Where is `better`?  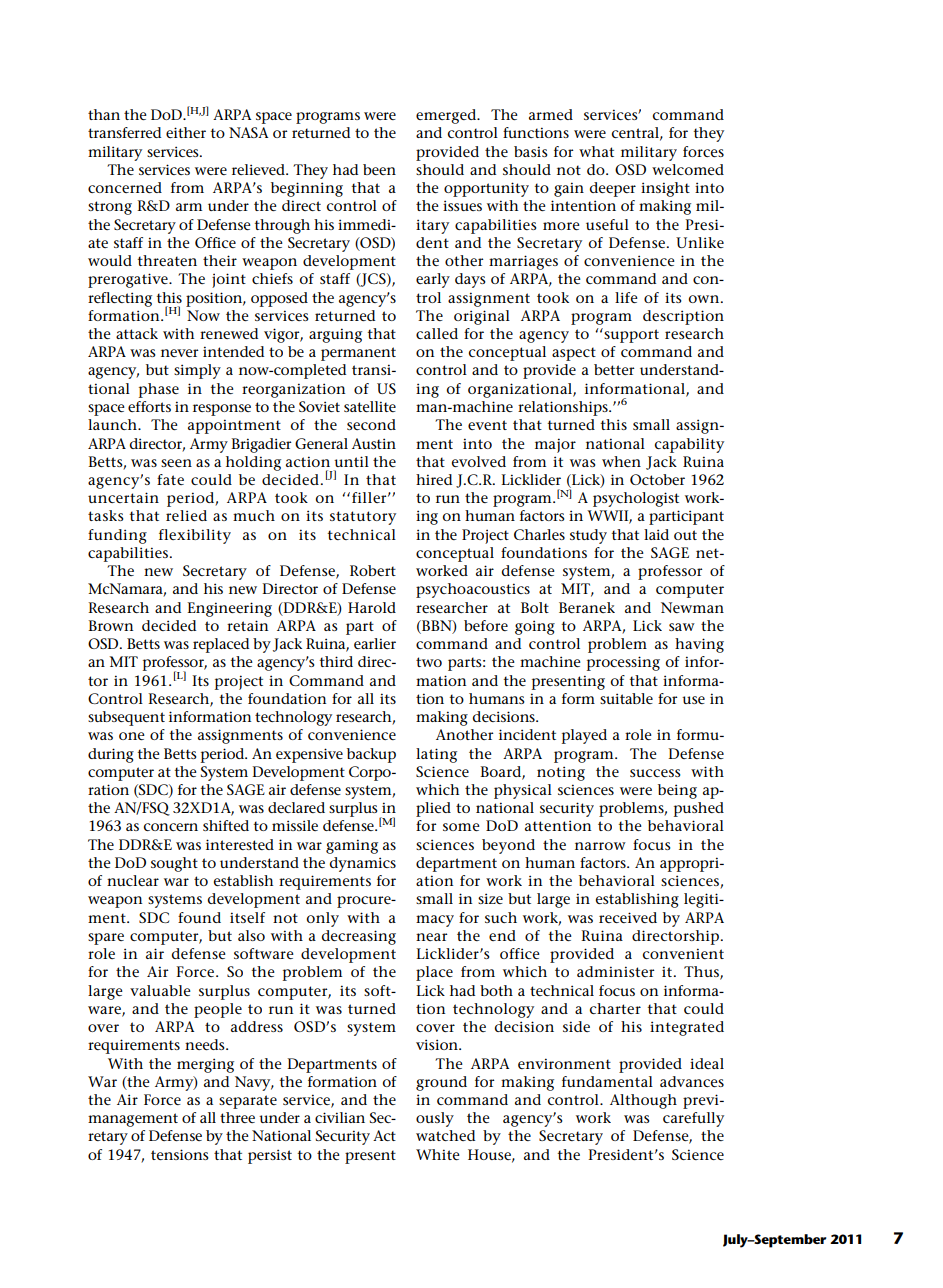
better is located at coordinates (614, 369).
